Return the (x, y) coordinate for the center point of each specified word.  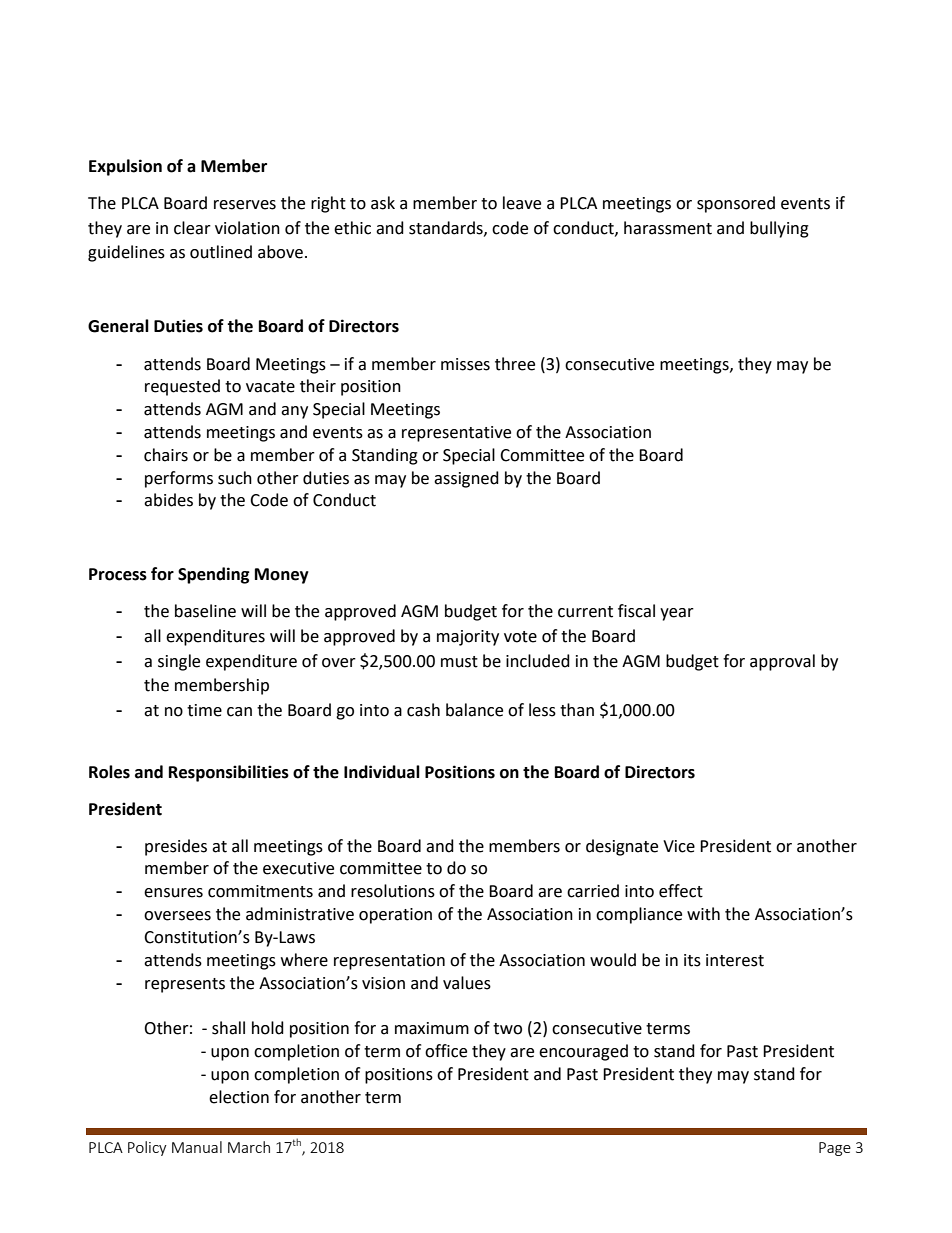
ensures (173, 893)
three (515, 364)
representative (456, 434)
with (703, 914)
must (459, 662)
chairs (166, 455)
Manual (197, 1147)
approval (782, 662)
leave (522, 203)
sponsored (736, 204)
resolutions (393, 891)
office (446, 1051)
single (179, 662)
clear (192, 228)
